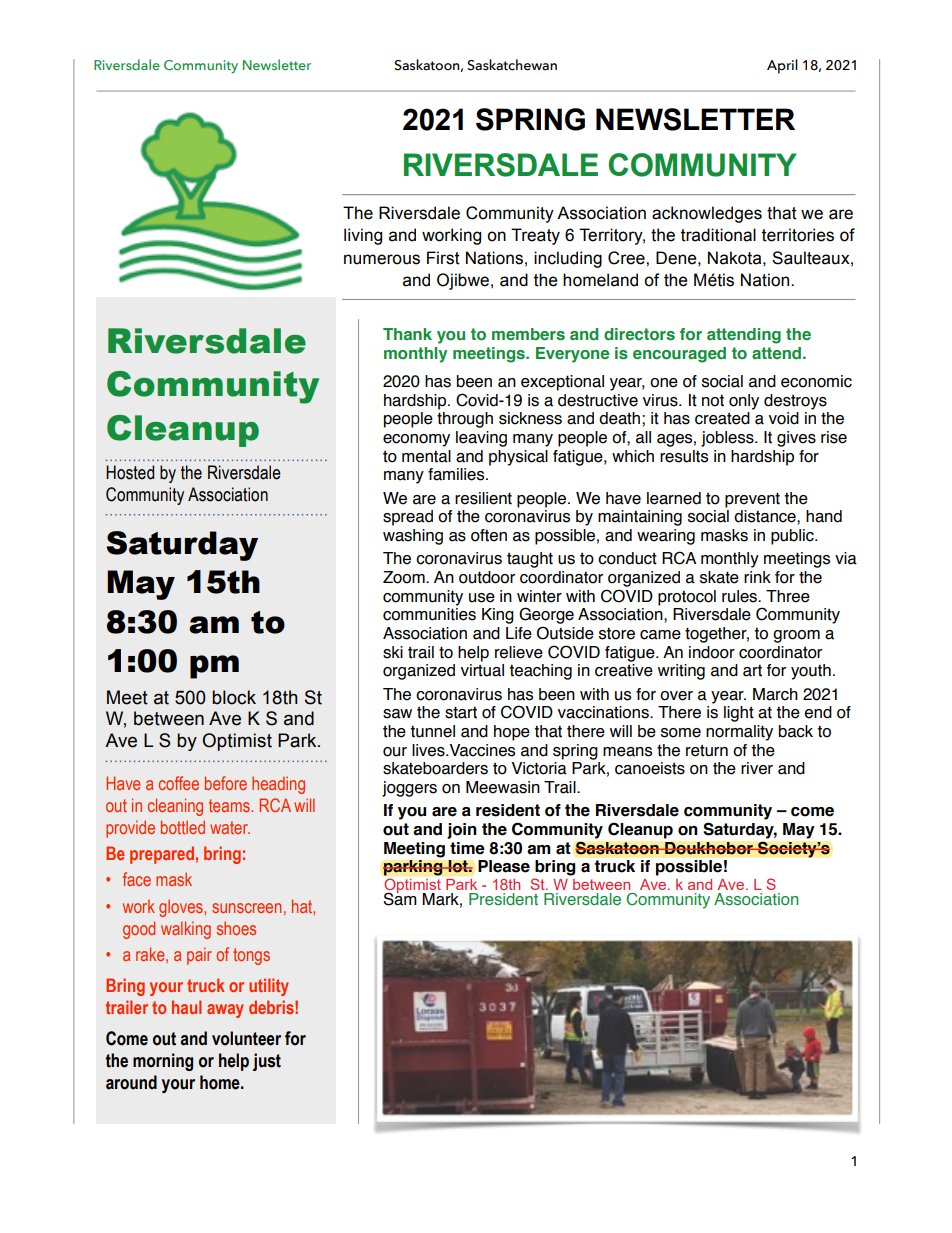  What do you see at coordinates (130, 472) in the screenshot?
I see `Hosted` at bounding box center [130, 472].
